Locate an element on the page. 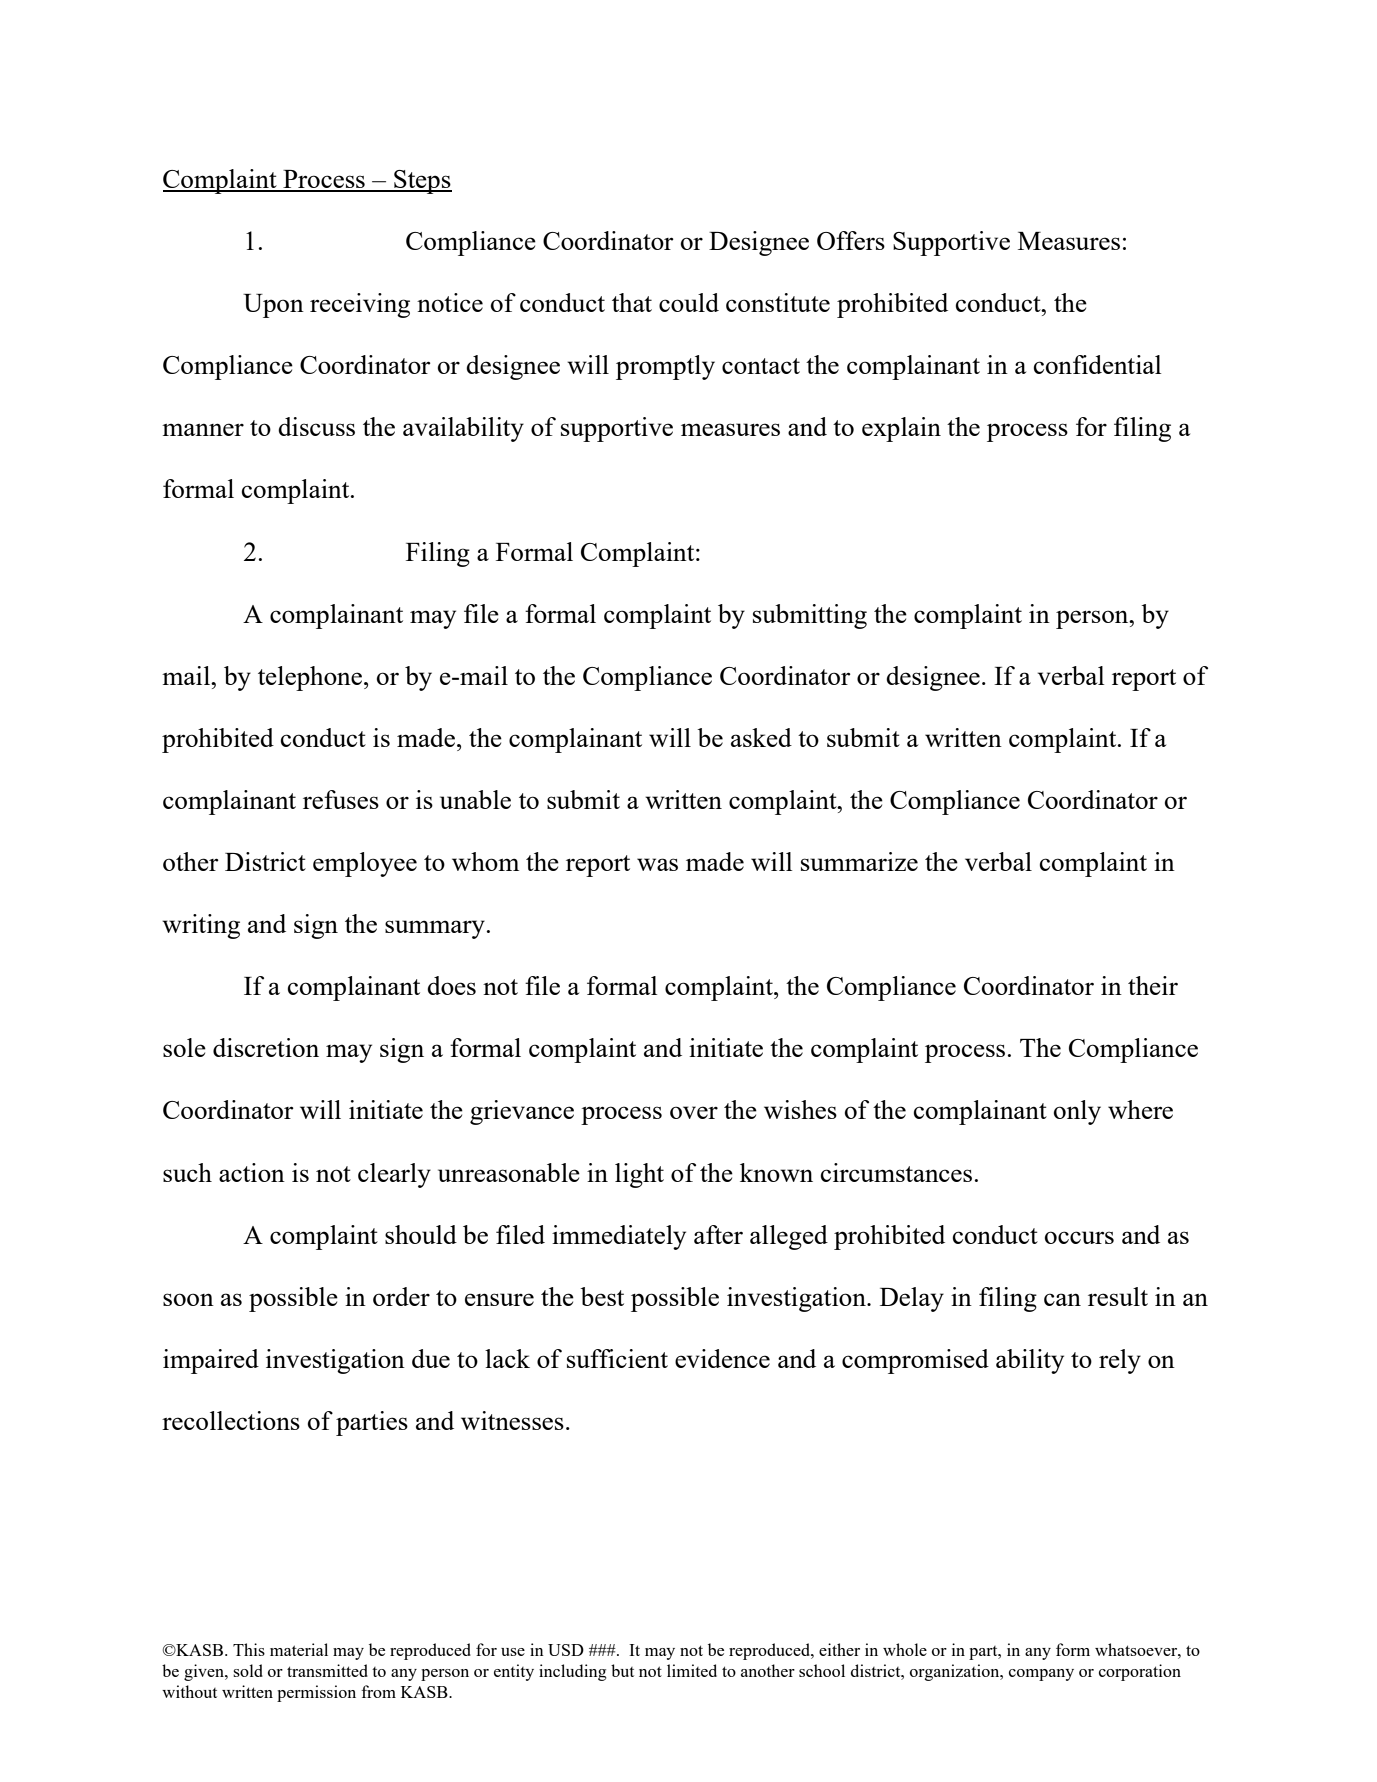 Image resolution: width=1377 pixels, height=1782 pixels. summarize is located at coordinates (859, 861).
